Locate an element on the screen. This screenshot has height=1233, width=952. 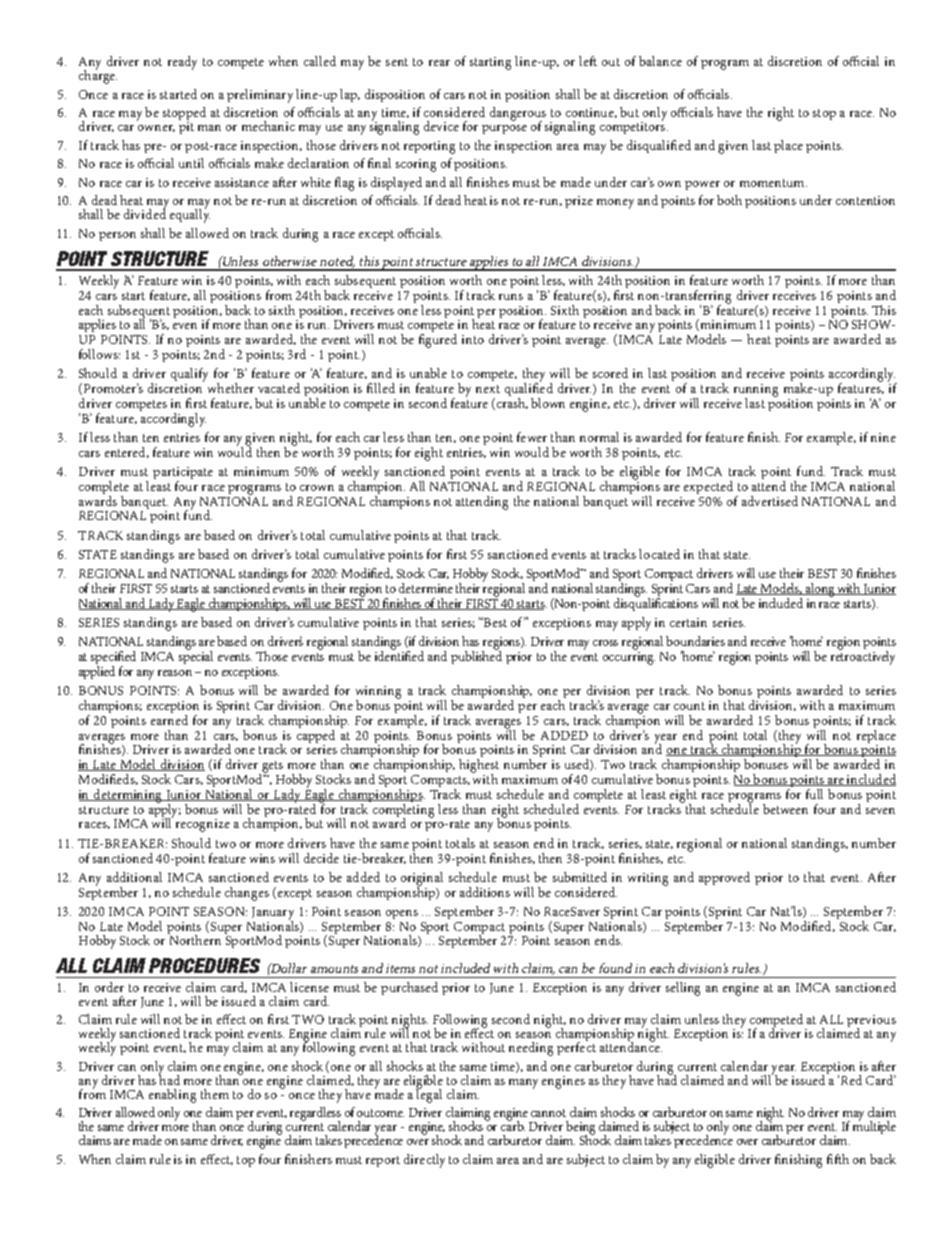
enabling is located at coordinates (172, 1096).
